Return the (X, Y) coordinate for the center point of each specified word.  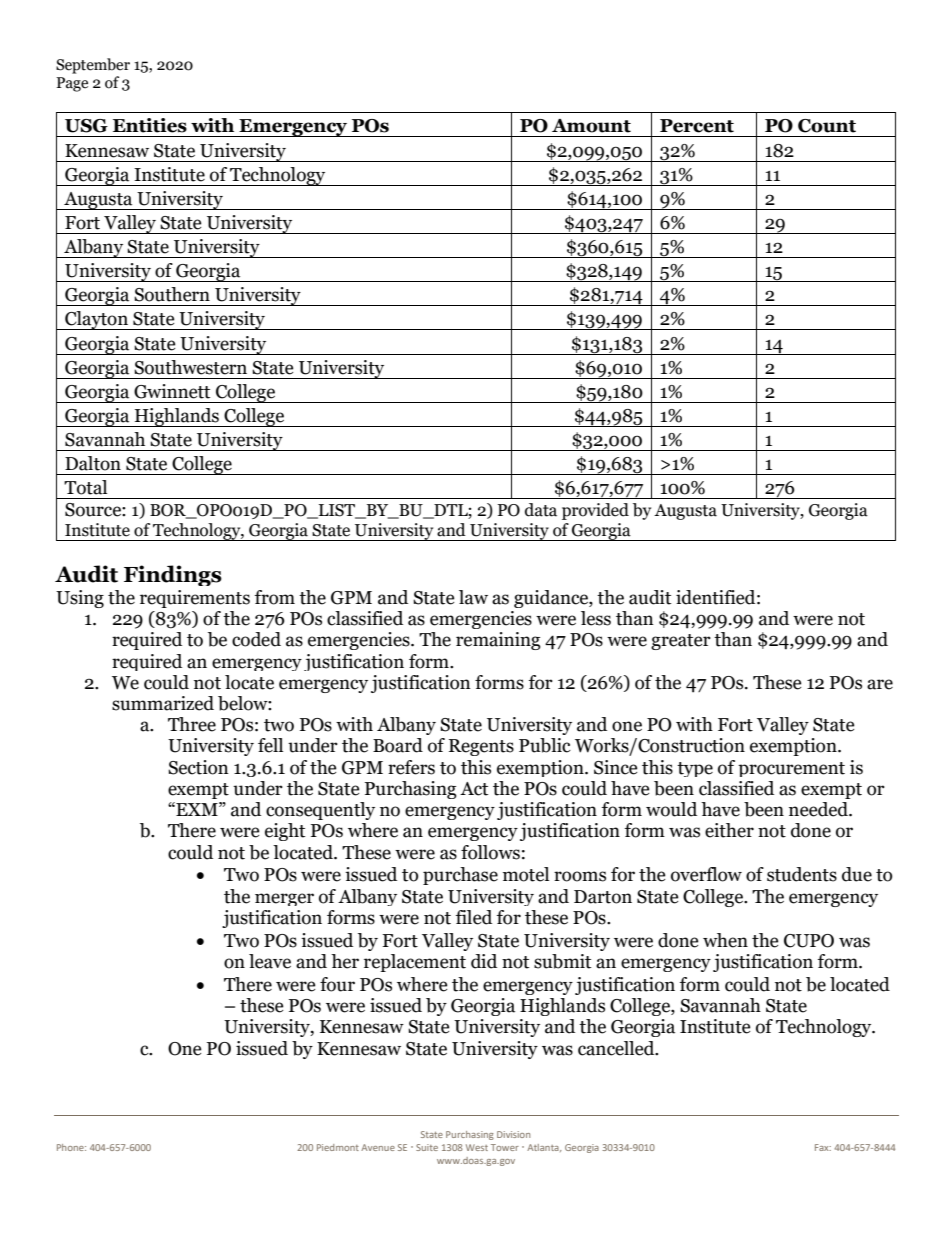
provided (595, 511)
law (473, 597)
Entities (150, 125)
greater (681, 642)
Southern (172, 294)
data (541, 510)
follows (490, 852)
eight (285, 832)
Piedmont (338, 1147)
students (802, 874)
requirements (195, 599)
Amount (591, 126)
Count (827, 126)
